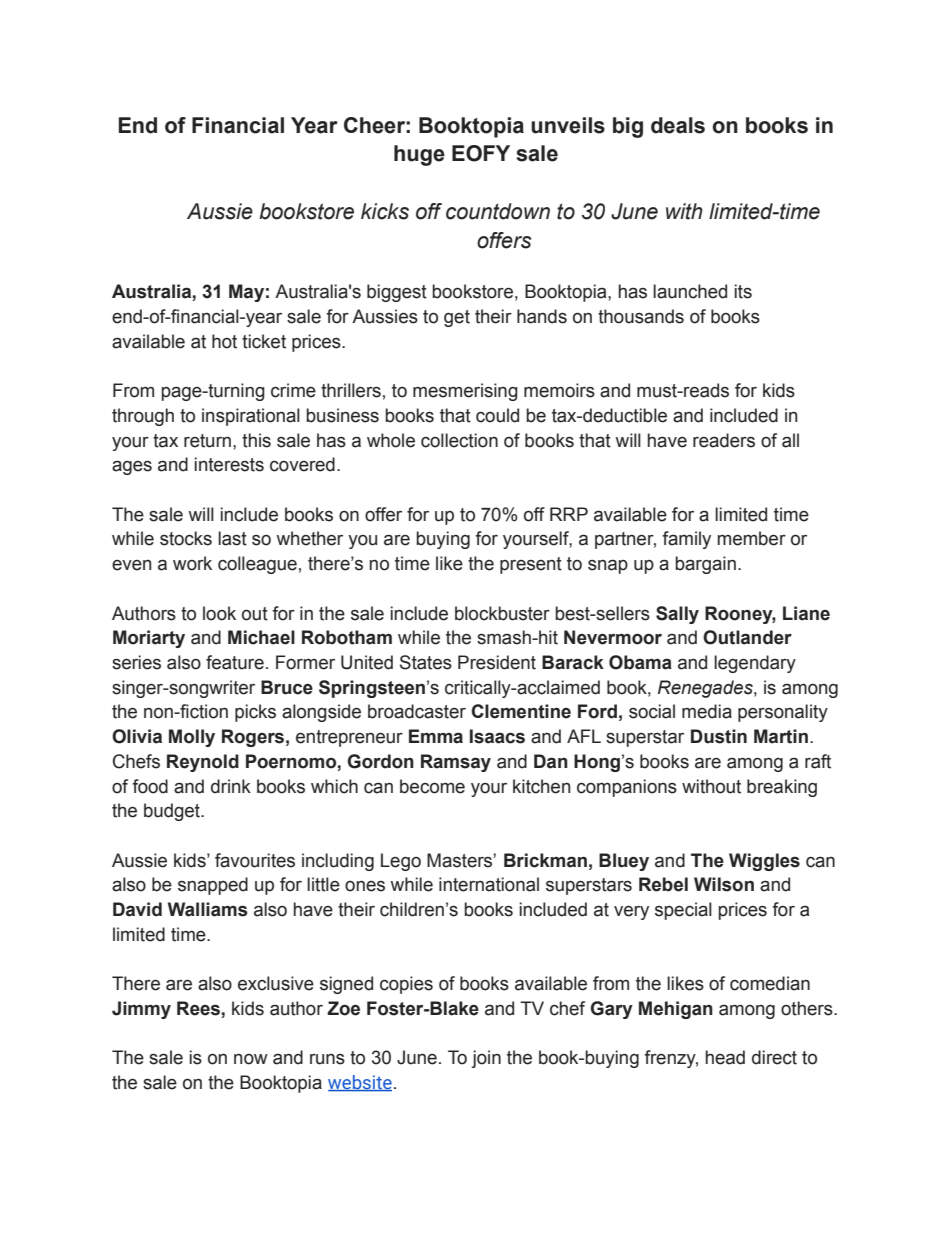  What do you see at coordinates (432, 786) in the document?
I see `become` at bounding box center [432, 786].
